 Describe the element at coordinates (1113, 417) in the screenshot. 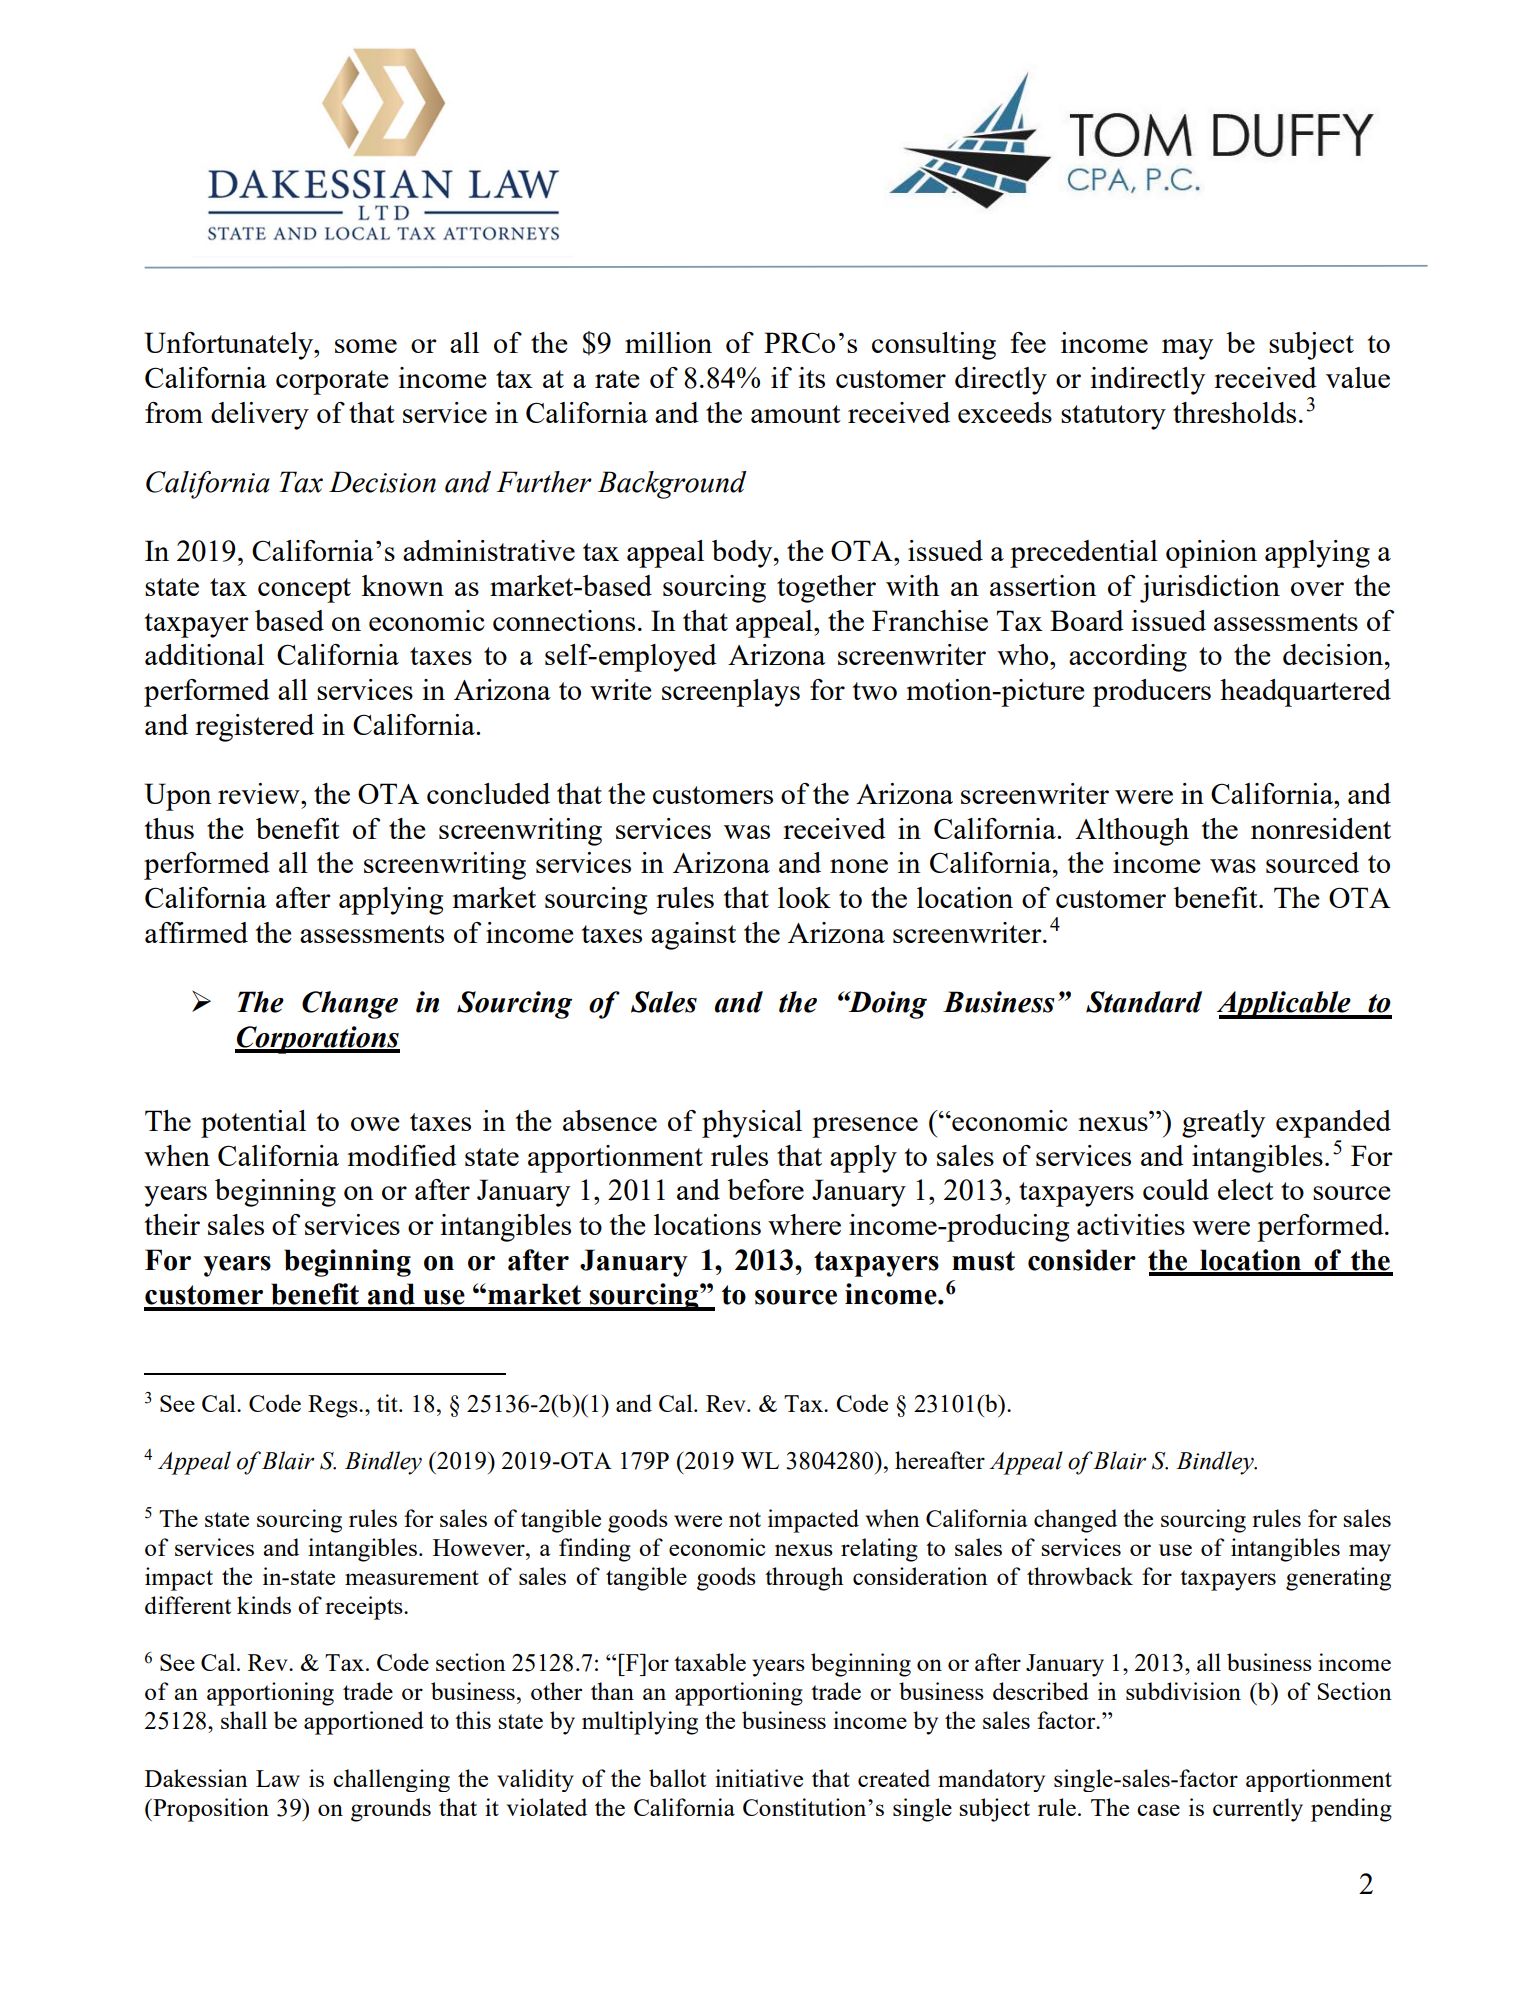

I see `statutory` at that location.
